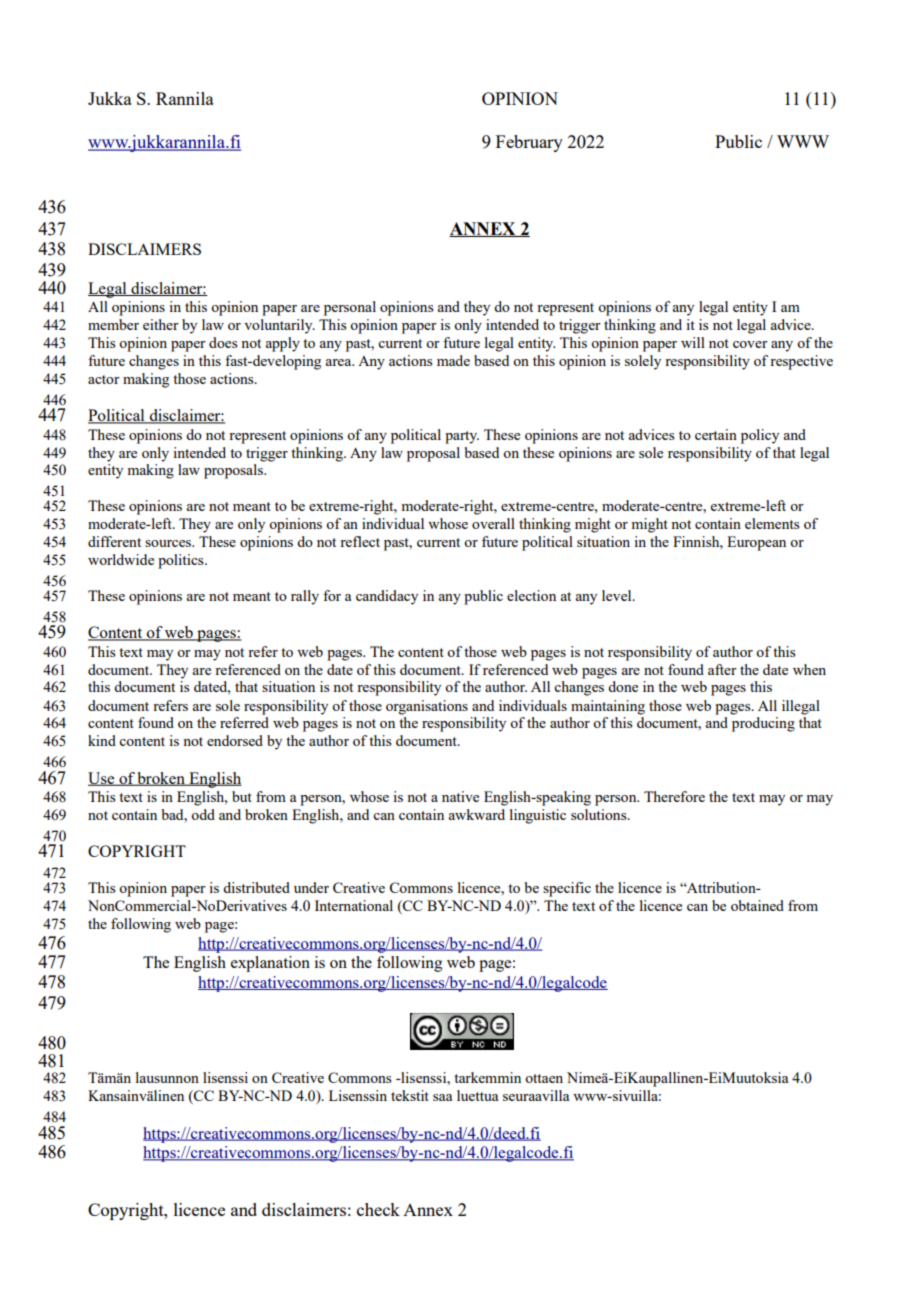 This image has height=1308, width=924. What do you see at coordinates (722, 669) in the image?
I see `after` at bounding box center [722, 669].
